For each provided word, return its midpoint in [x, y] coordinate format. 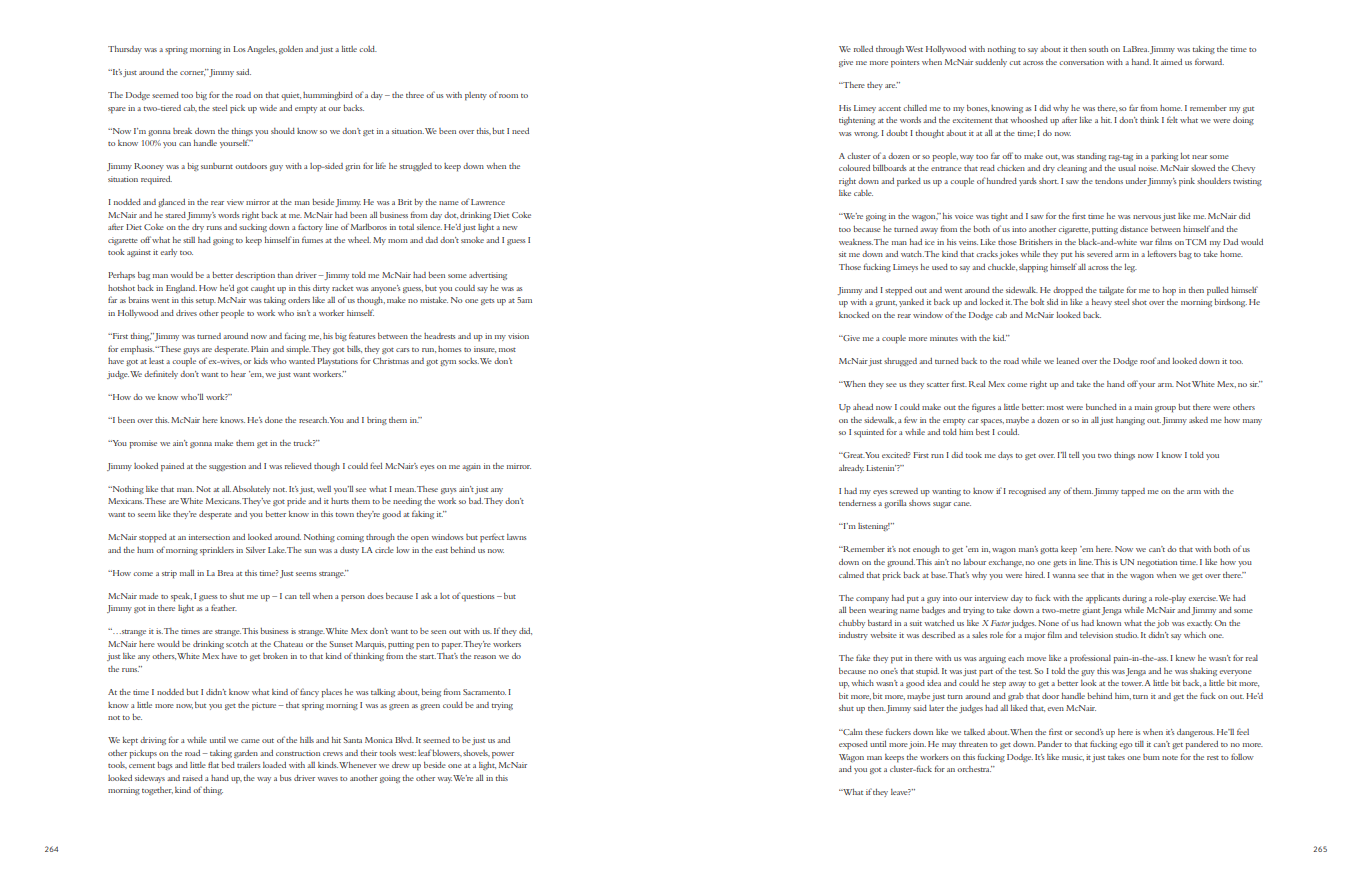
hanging [1130, 421]
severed [1100, 254]
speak [181, 597]
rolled [863, 49]
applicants [1103, 599]
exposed [853, 745]
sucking [253, 228]
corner [193, 72]
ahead [863, 407]
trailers [248, 765]
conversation [1081, 62]
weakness [856, 242]
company [872, 600]
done [274, 420]
